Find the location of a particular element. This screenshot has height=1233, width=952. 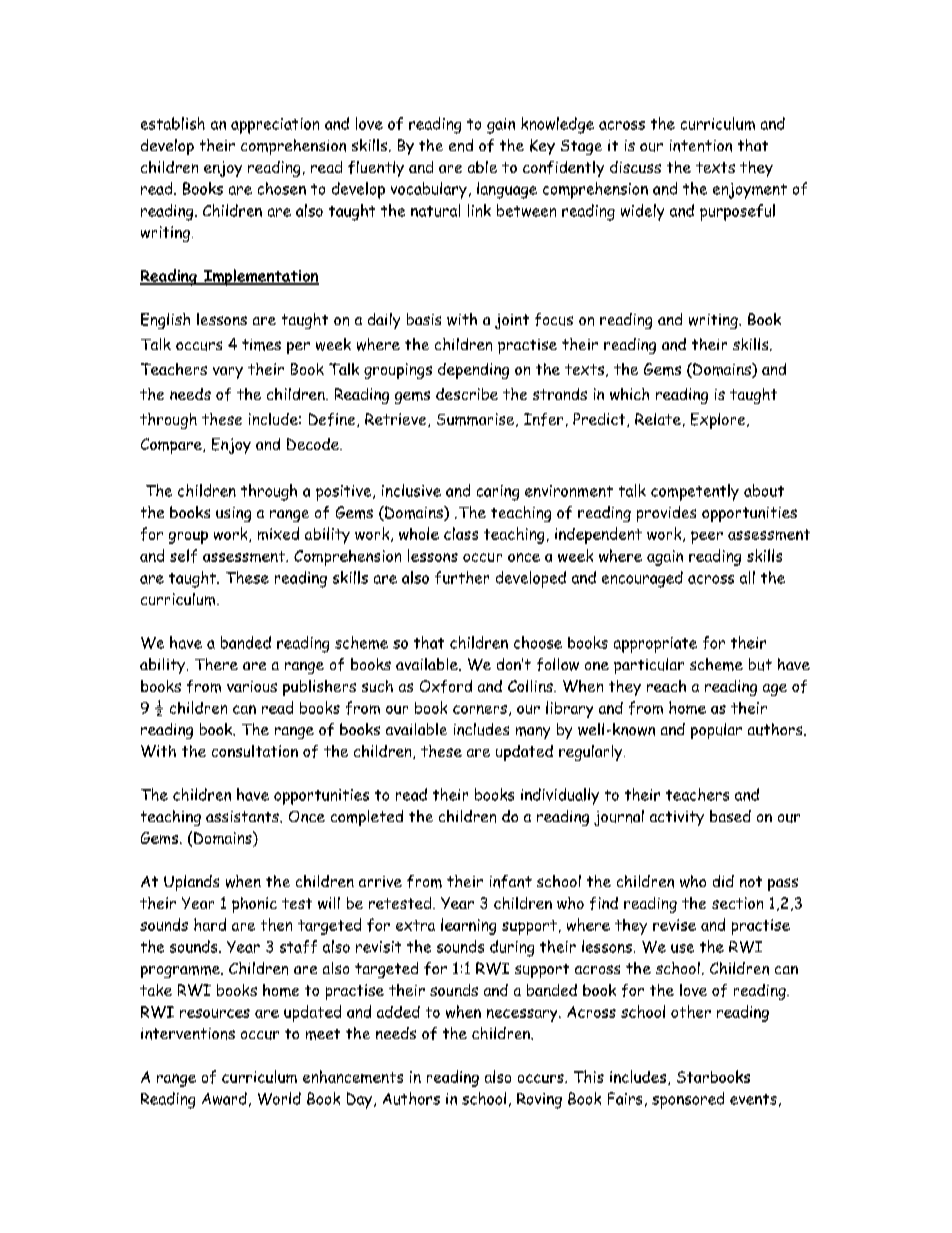

Compare is located at coordinates (172, 446).
